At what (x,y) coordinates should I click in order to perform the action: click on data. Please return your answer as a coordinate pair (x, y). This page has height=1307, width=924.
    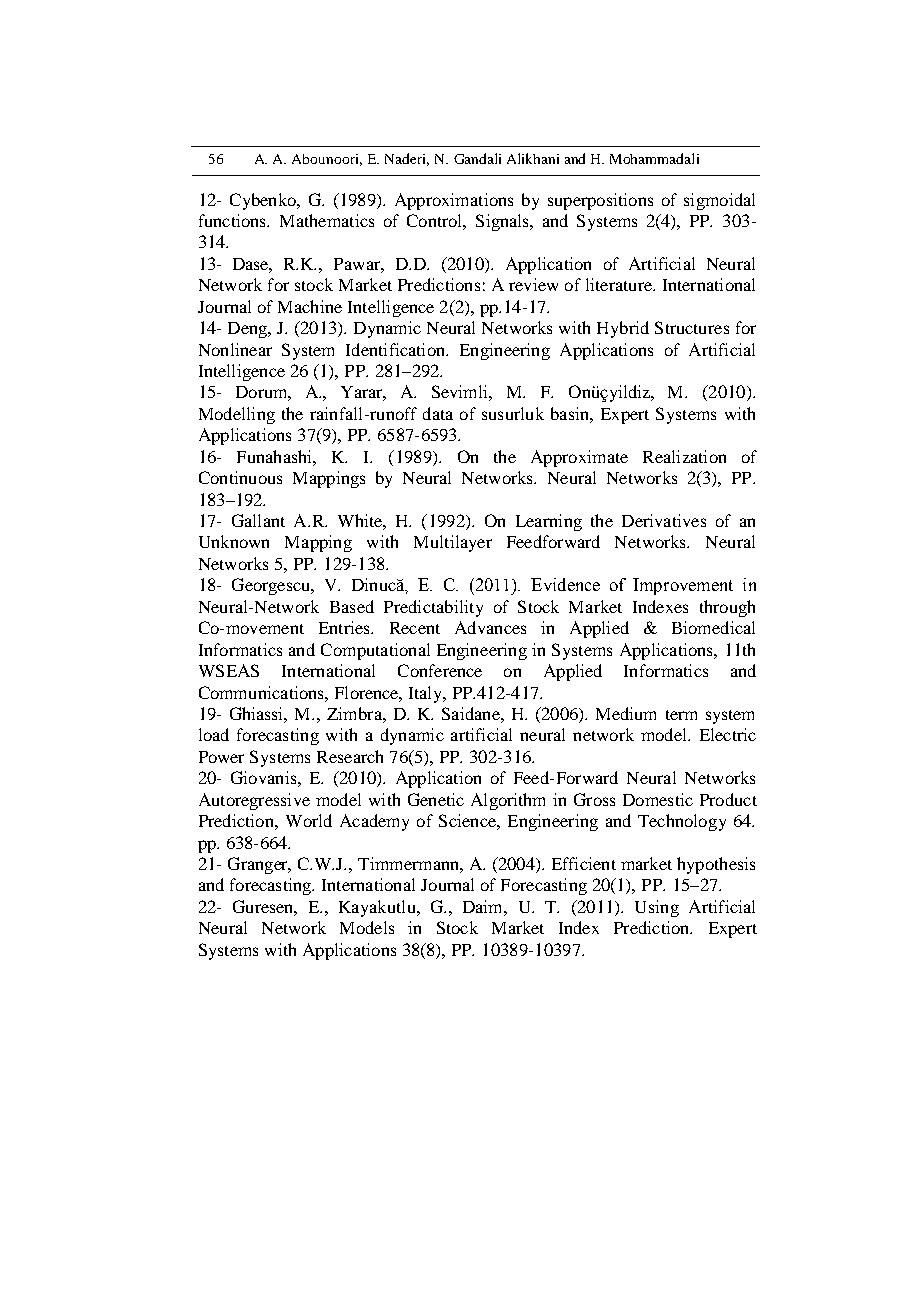
    Looking at the image, I should click on (438, 413).
